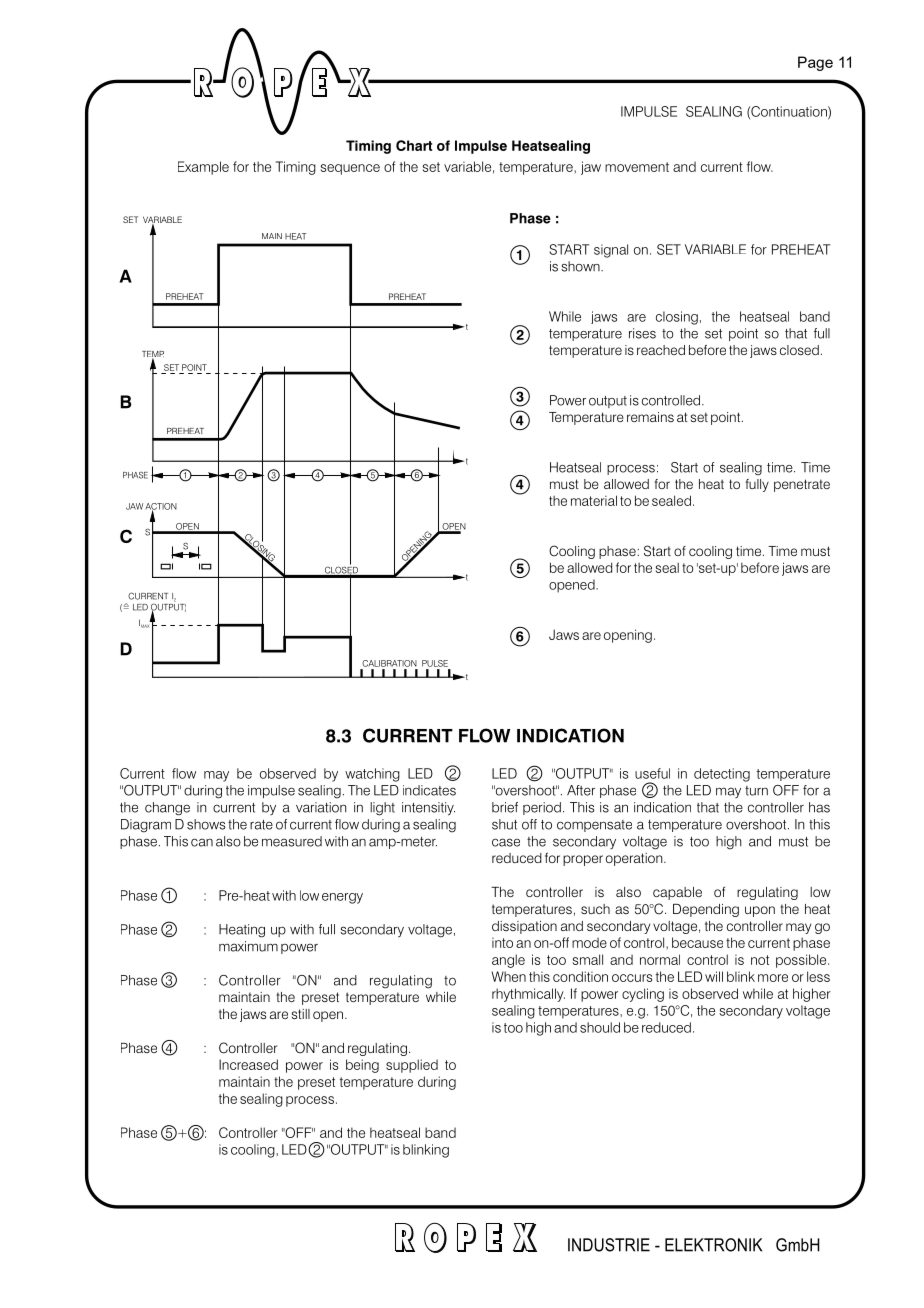 The width and height of the document is (924, 1308). I want to click on ACTION, so click(161, 507).
